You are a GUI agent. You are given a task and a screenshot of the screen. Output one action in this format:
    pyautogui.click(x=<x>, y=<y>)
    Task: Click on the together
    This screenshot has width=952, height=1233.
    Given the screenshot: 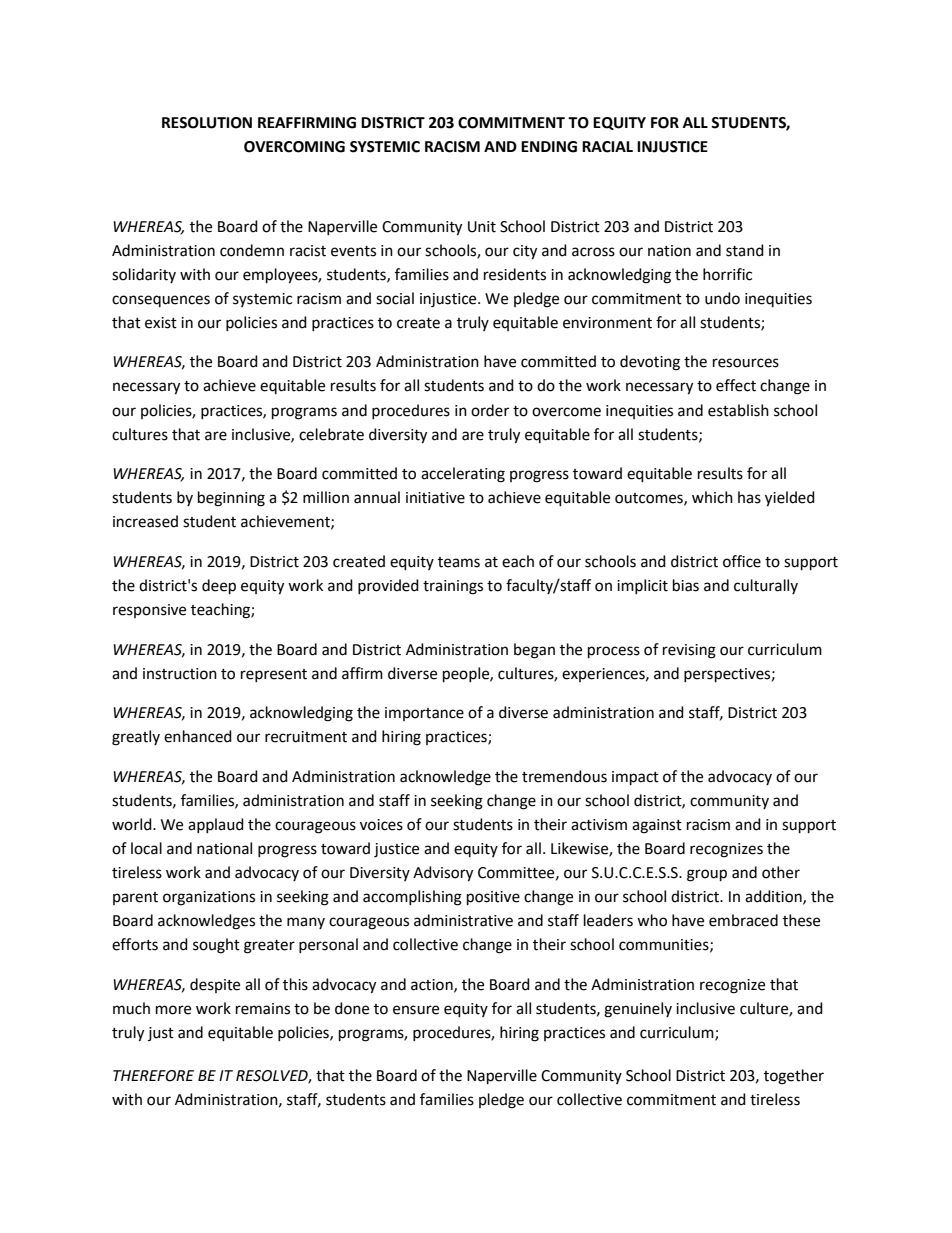 What is the action you would take?
    pyautogui.click(x=794, y=1077)
